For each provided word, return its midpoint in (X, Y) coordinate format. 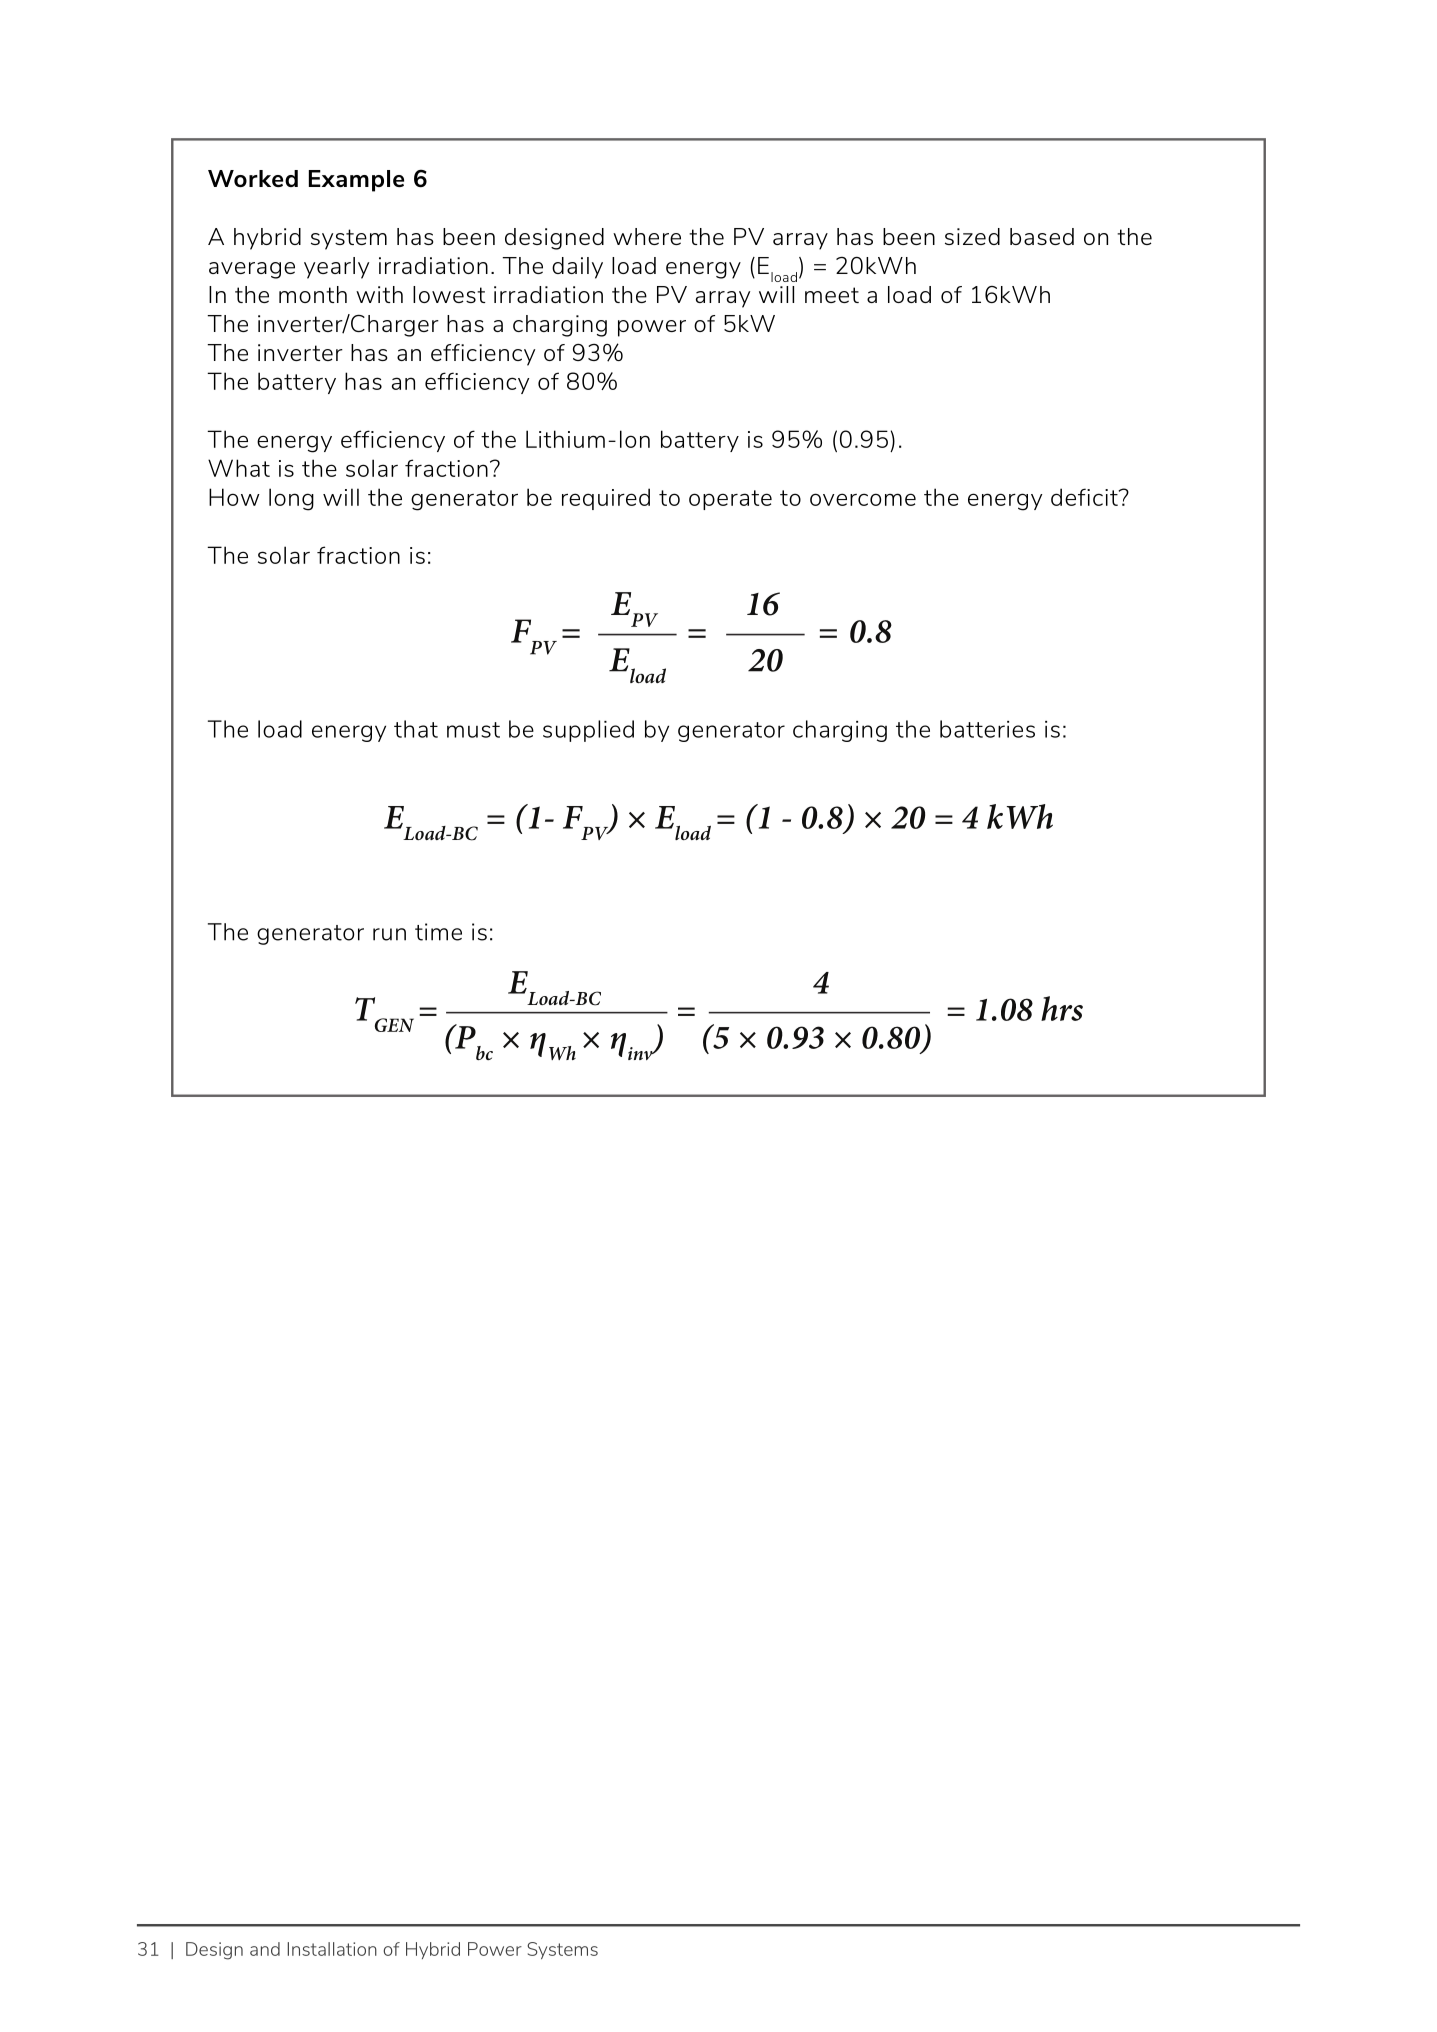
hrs (1062, 1008)
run (389, 934)
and (265, 1949)
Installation (332, 1949)
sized (972, 236)
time (438, 932)
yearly (336, 268)
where (647, 236)
